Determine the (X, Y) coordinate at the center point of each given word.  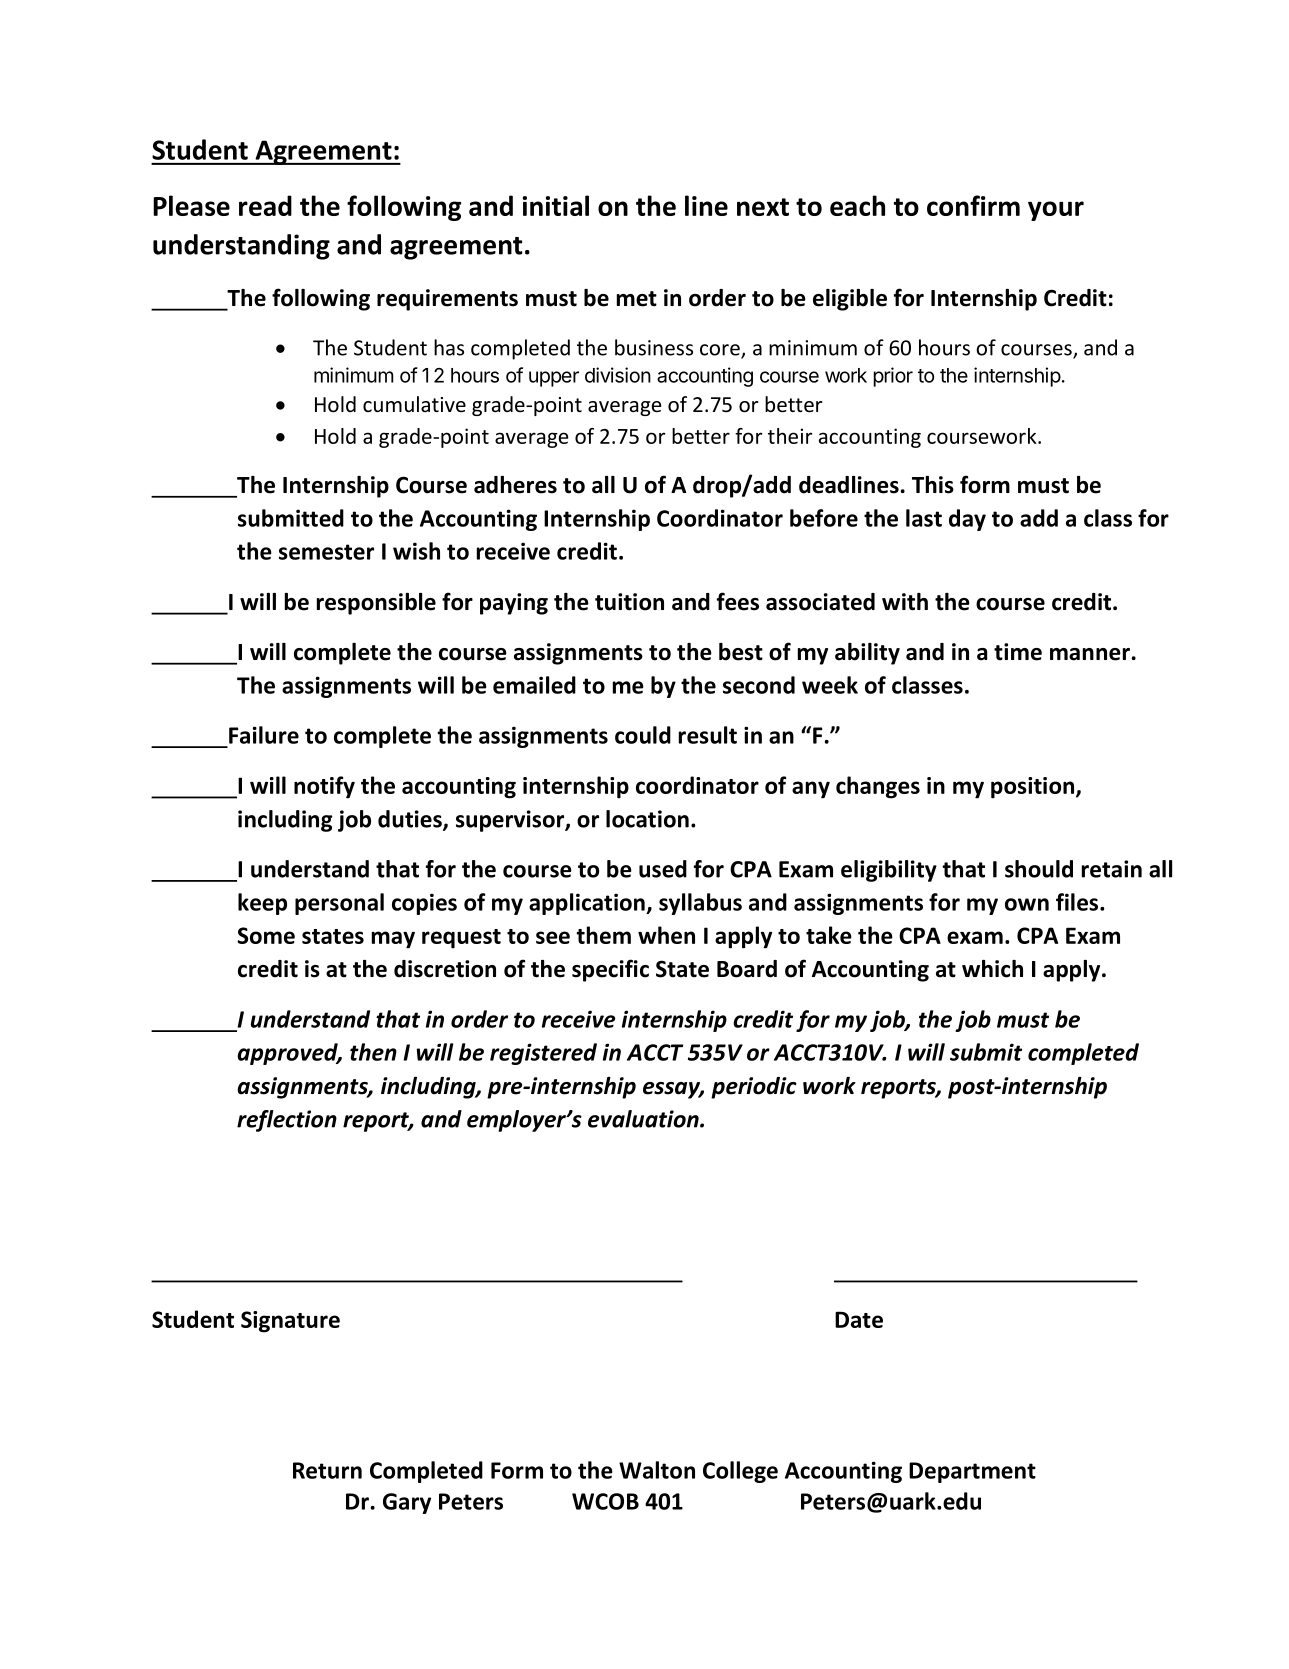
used (663, 869)
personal (339, 904)
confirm (973, 205)
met (637, 299)
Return (327, 1470)
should (1039, 869)
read (265, 205)
